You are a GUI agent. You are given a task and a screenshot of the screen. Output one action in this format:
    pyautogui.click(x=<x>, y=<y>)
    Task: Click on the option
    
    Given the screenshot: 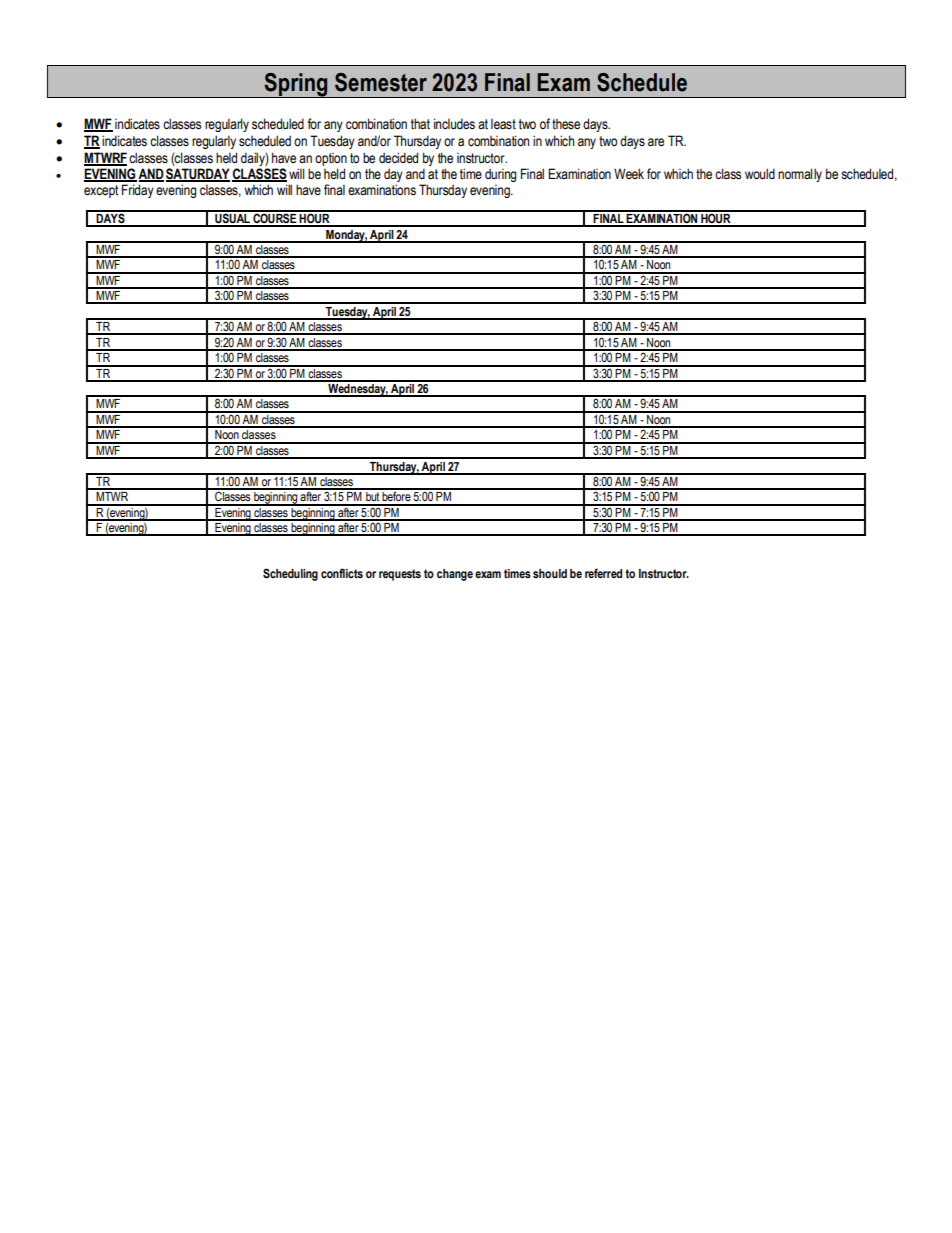 What is the action you would take?
    pyautogui.click(x=331, y=159)
